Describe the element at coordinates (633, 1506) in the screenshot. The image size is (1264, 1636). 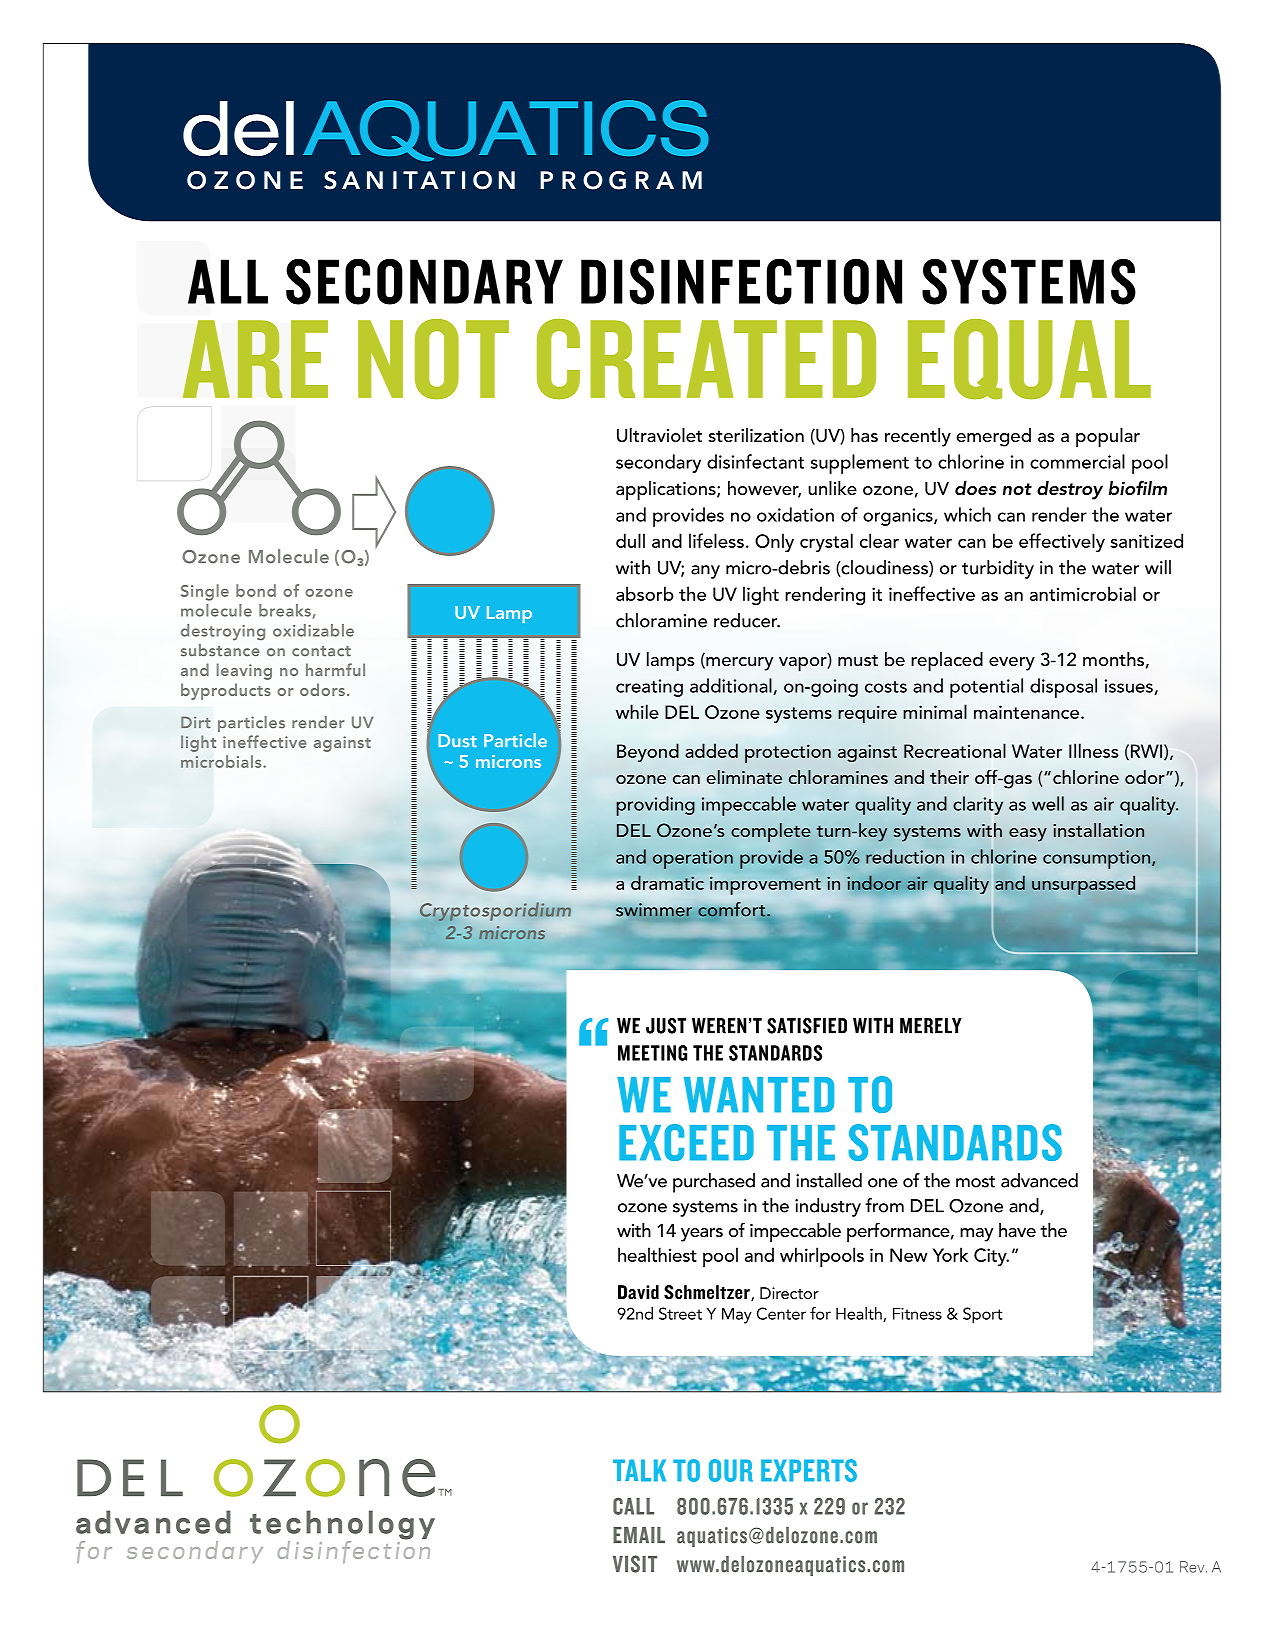
I see `CALL` at that location.
